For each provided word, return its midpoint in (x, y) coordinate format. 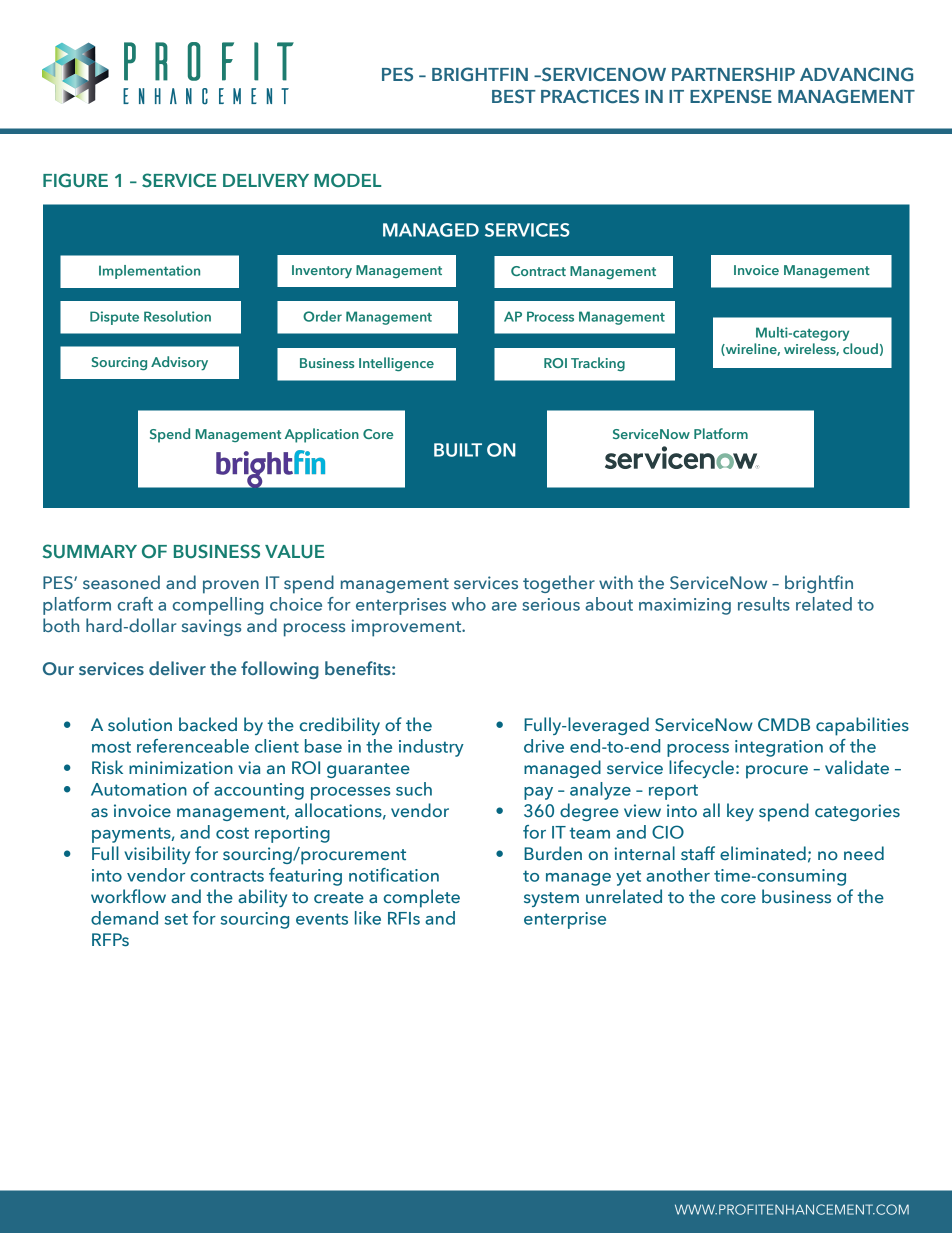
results (764, 604)
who (469, 604)
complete (422, 898)
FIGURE (75, 180)
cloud (860, 348)
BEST (514, 96)
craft (135, 604)
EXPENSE (731, 96)
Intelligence (396, 364)
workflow (128, 896)
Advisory (179, 363)
